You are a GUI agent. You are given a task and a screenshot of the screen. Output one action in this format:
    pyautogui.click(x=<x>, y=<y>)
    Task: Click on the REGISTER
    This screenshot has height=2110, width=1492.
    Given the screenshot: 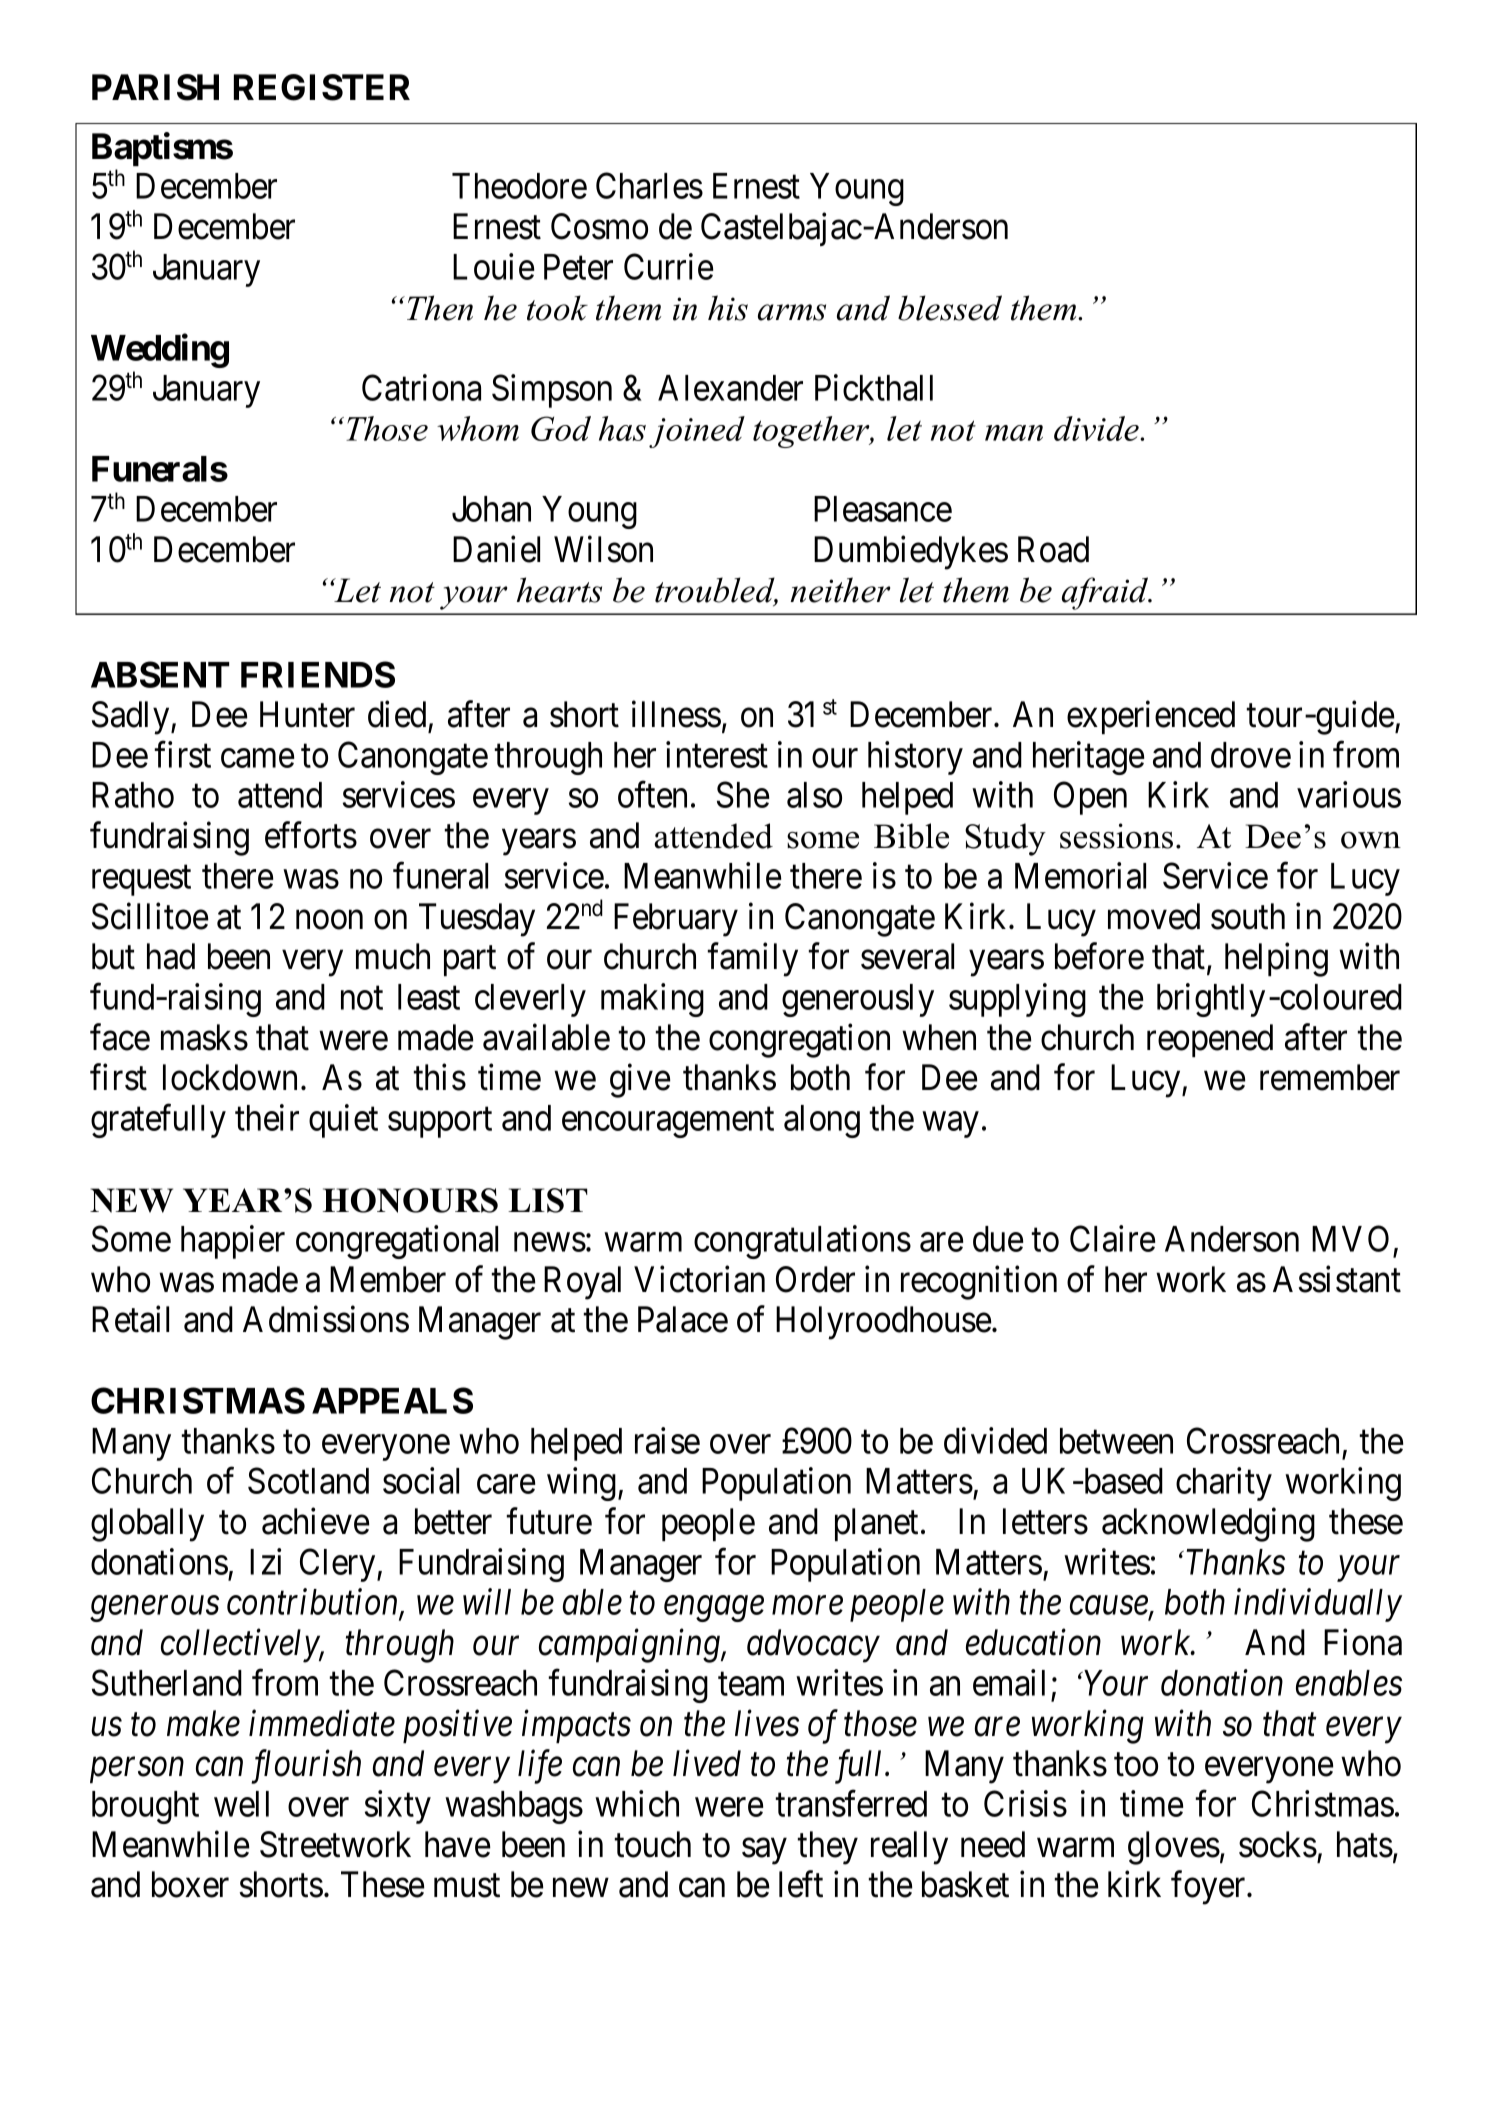 What is the action you would take?
    pyautogui.click(x=322, y=87)
